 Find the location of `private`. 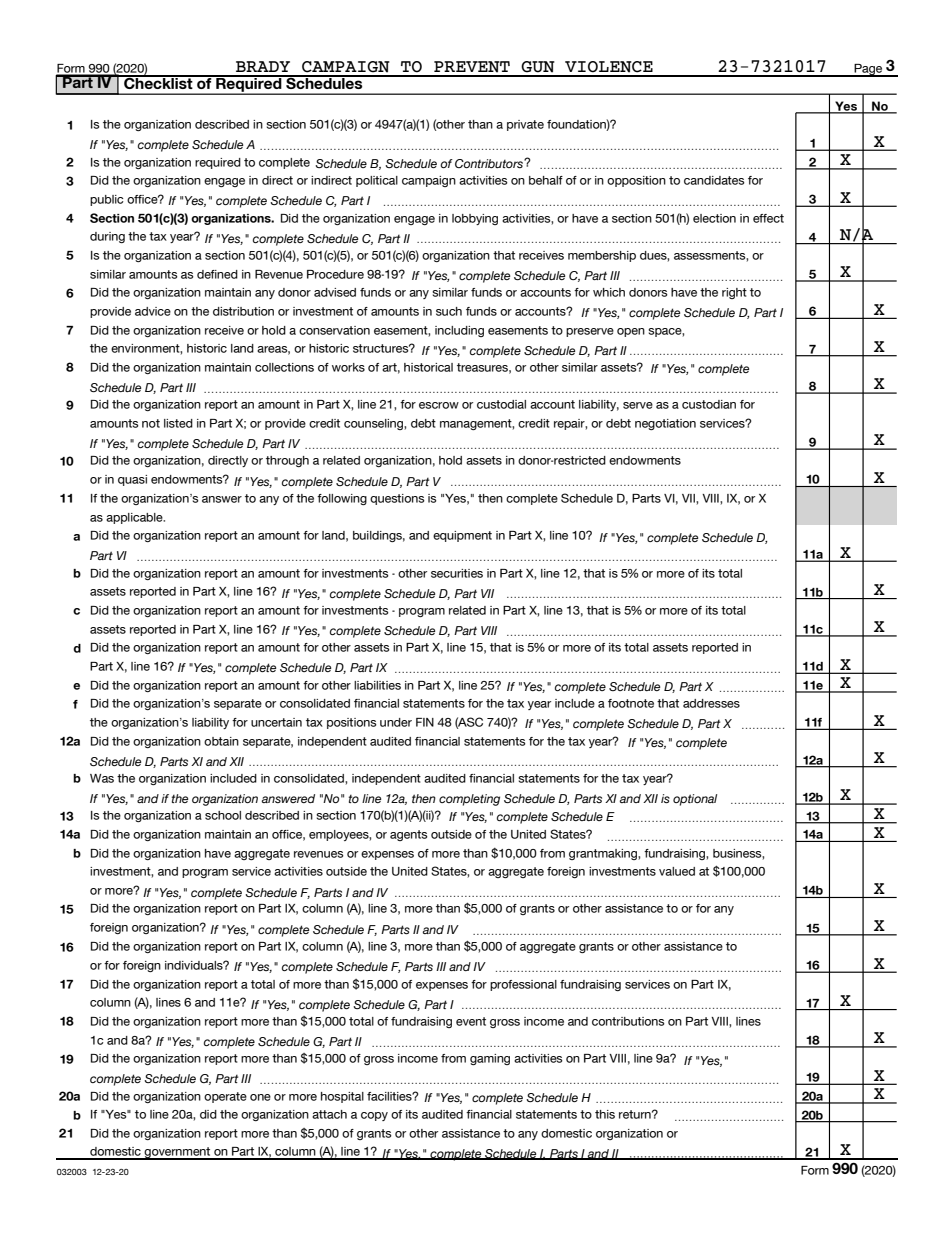

private is located at coordinates (525, 125).
